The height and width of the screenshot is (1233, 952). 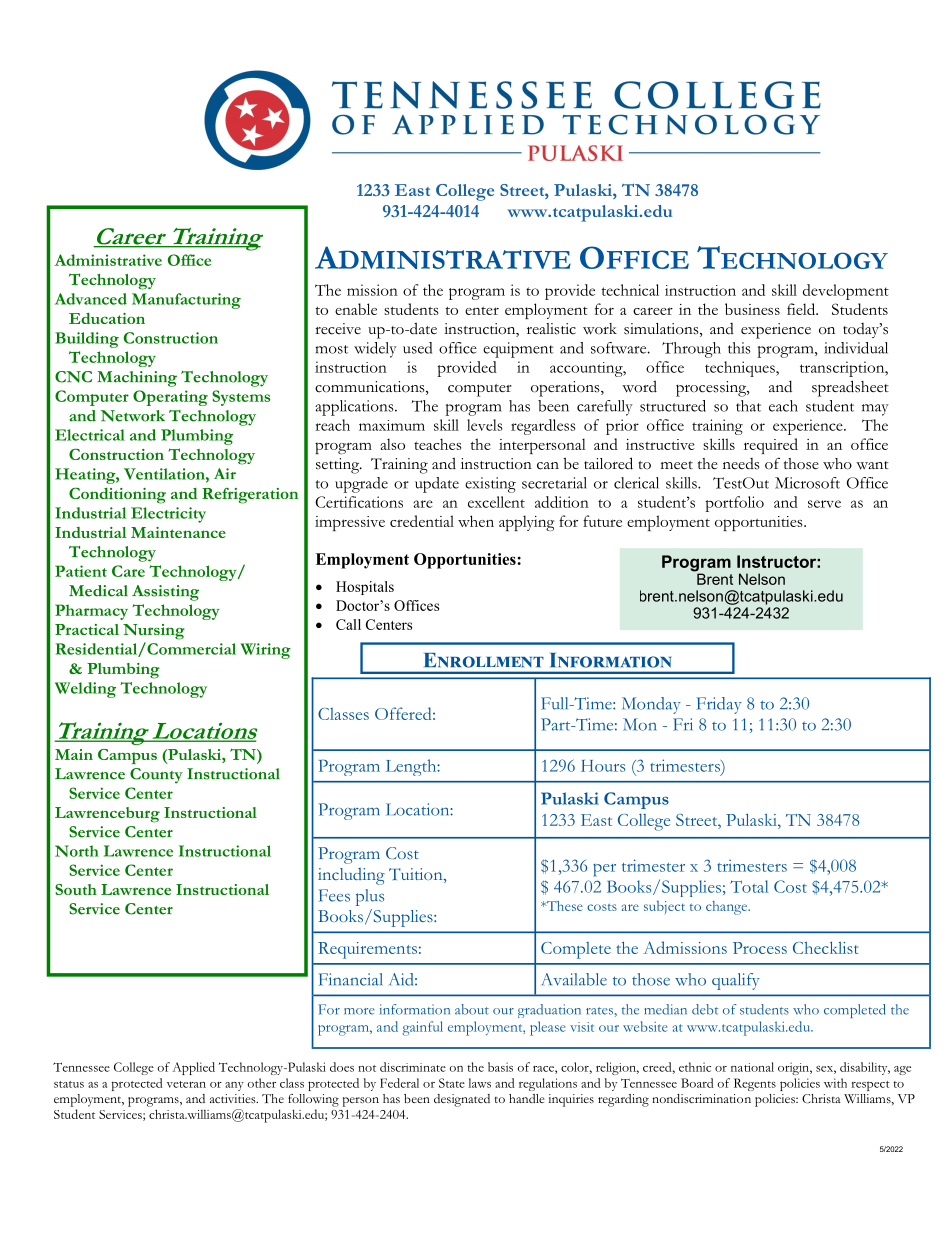 What do you see at coordinates (156, 776) in the screenshot?
I see `County` at bounding box center [156, 776].
